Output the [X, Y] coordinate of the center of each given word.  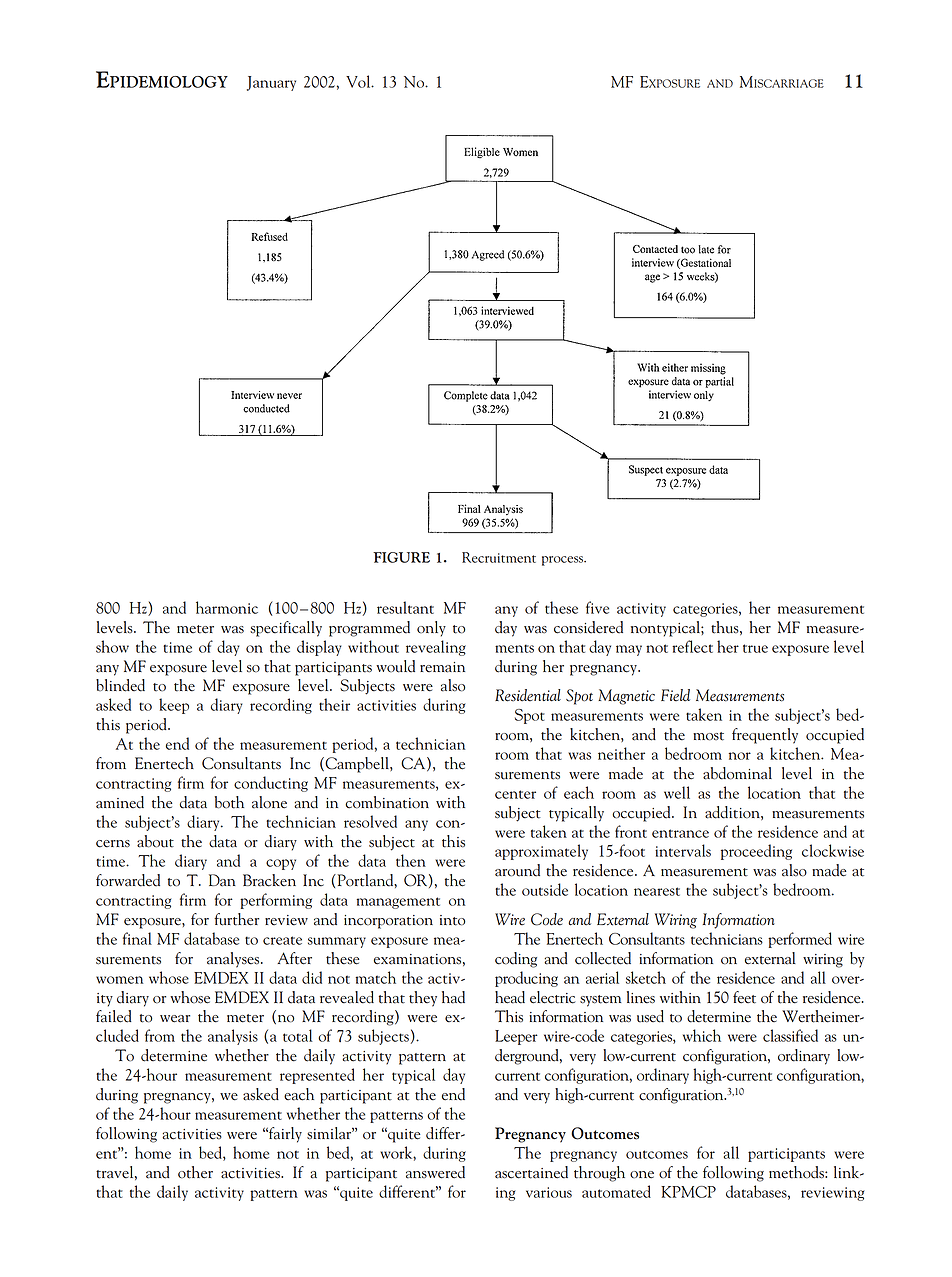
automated [616, 1191]
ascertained [531, 1172]
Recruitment [499, 557]
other [195, 1172]
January [271, 83]
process [563, 561]
